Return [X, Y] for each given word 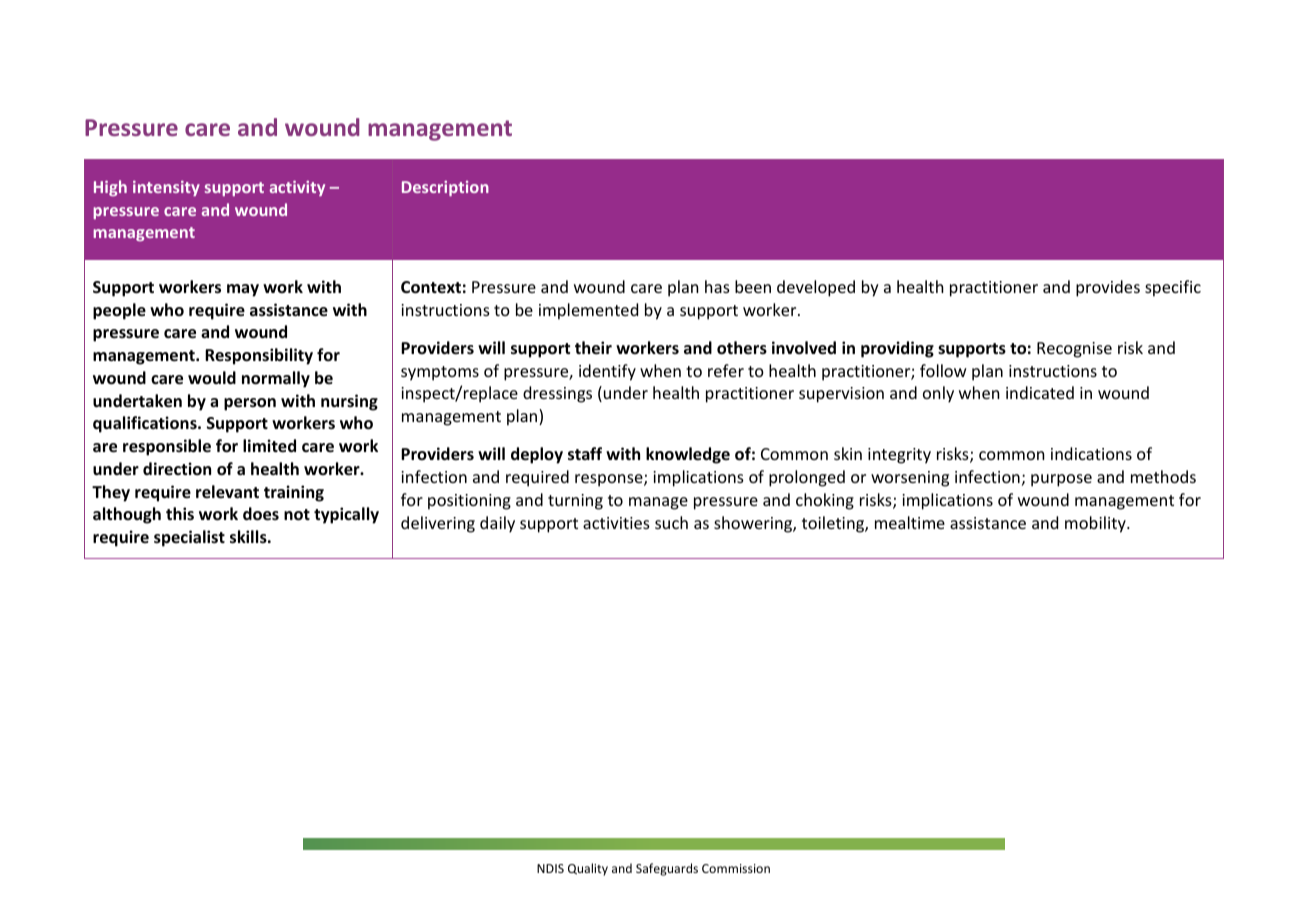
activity [297, 188]
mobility [1096, 524]
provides [1108, 288]
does [261, 514]
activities [616, 523]
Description [445, 188]
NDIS [550, 868]
